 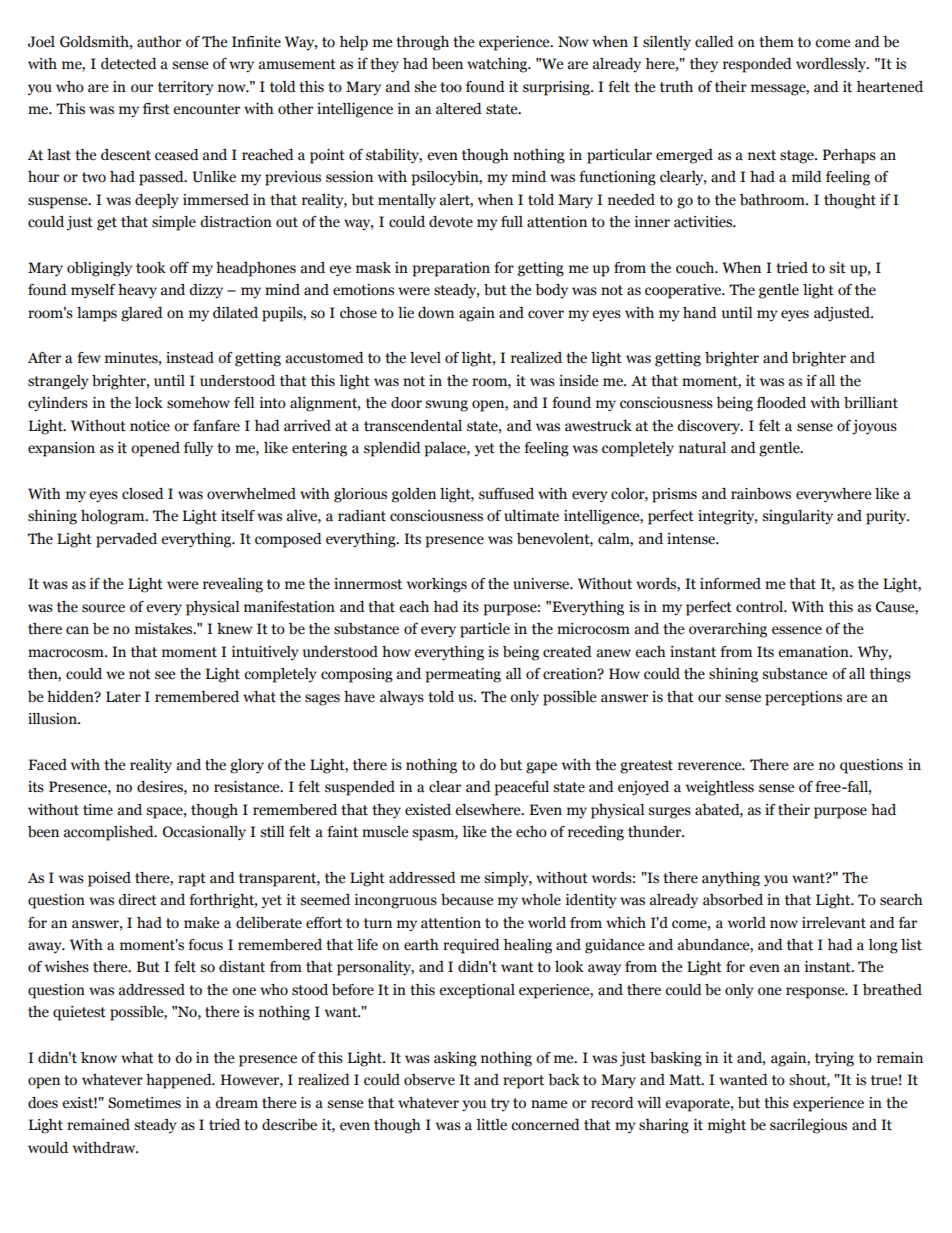 I want to click on control, so click(x=761, y=607).
